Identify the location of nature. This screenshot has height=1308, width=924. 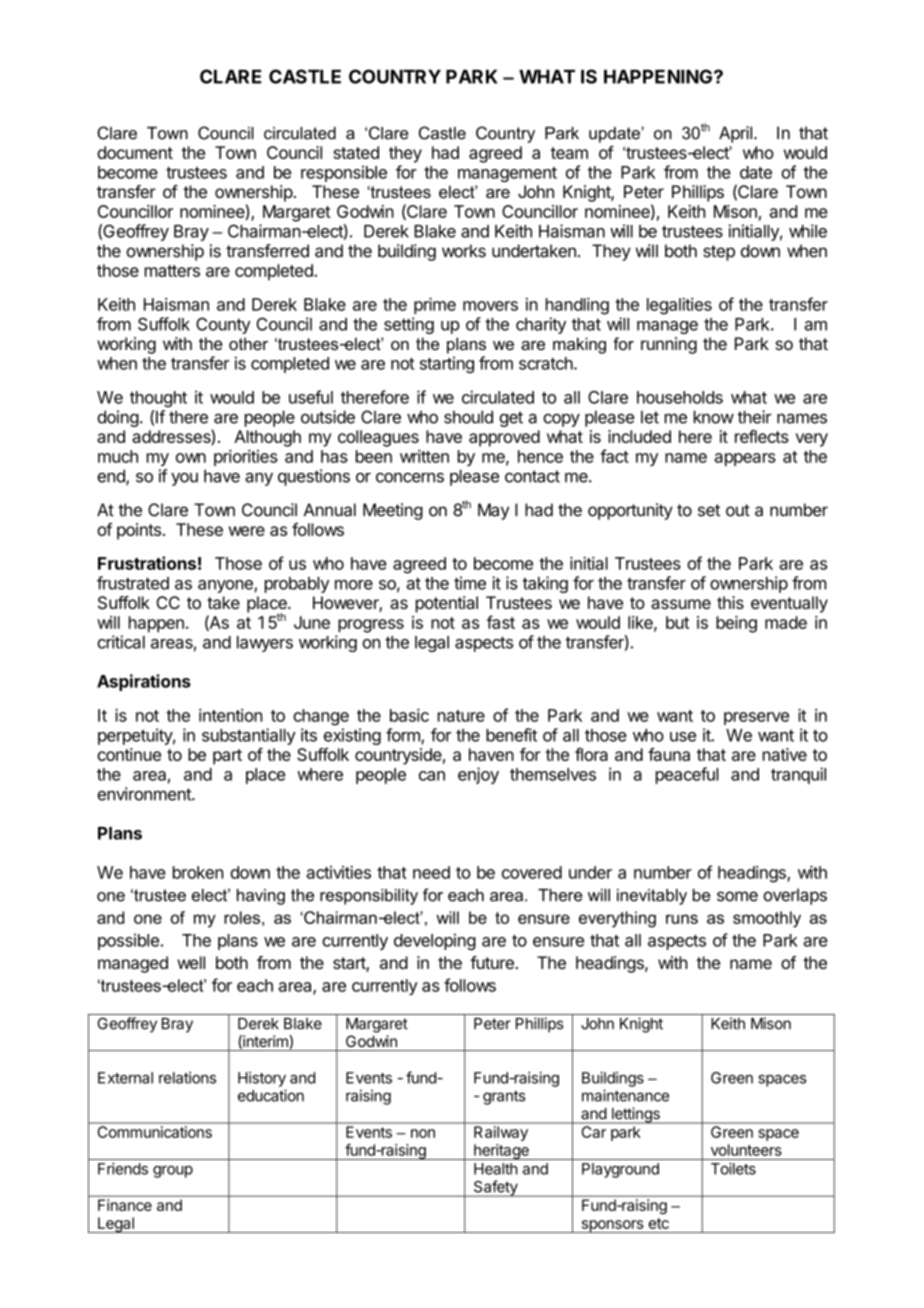
(461, 716).
